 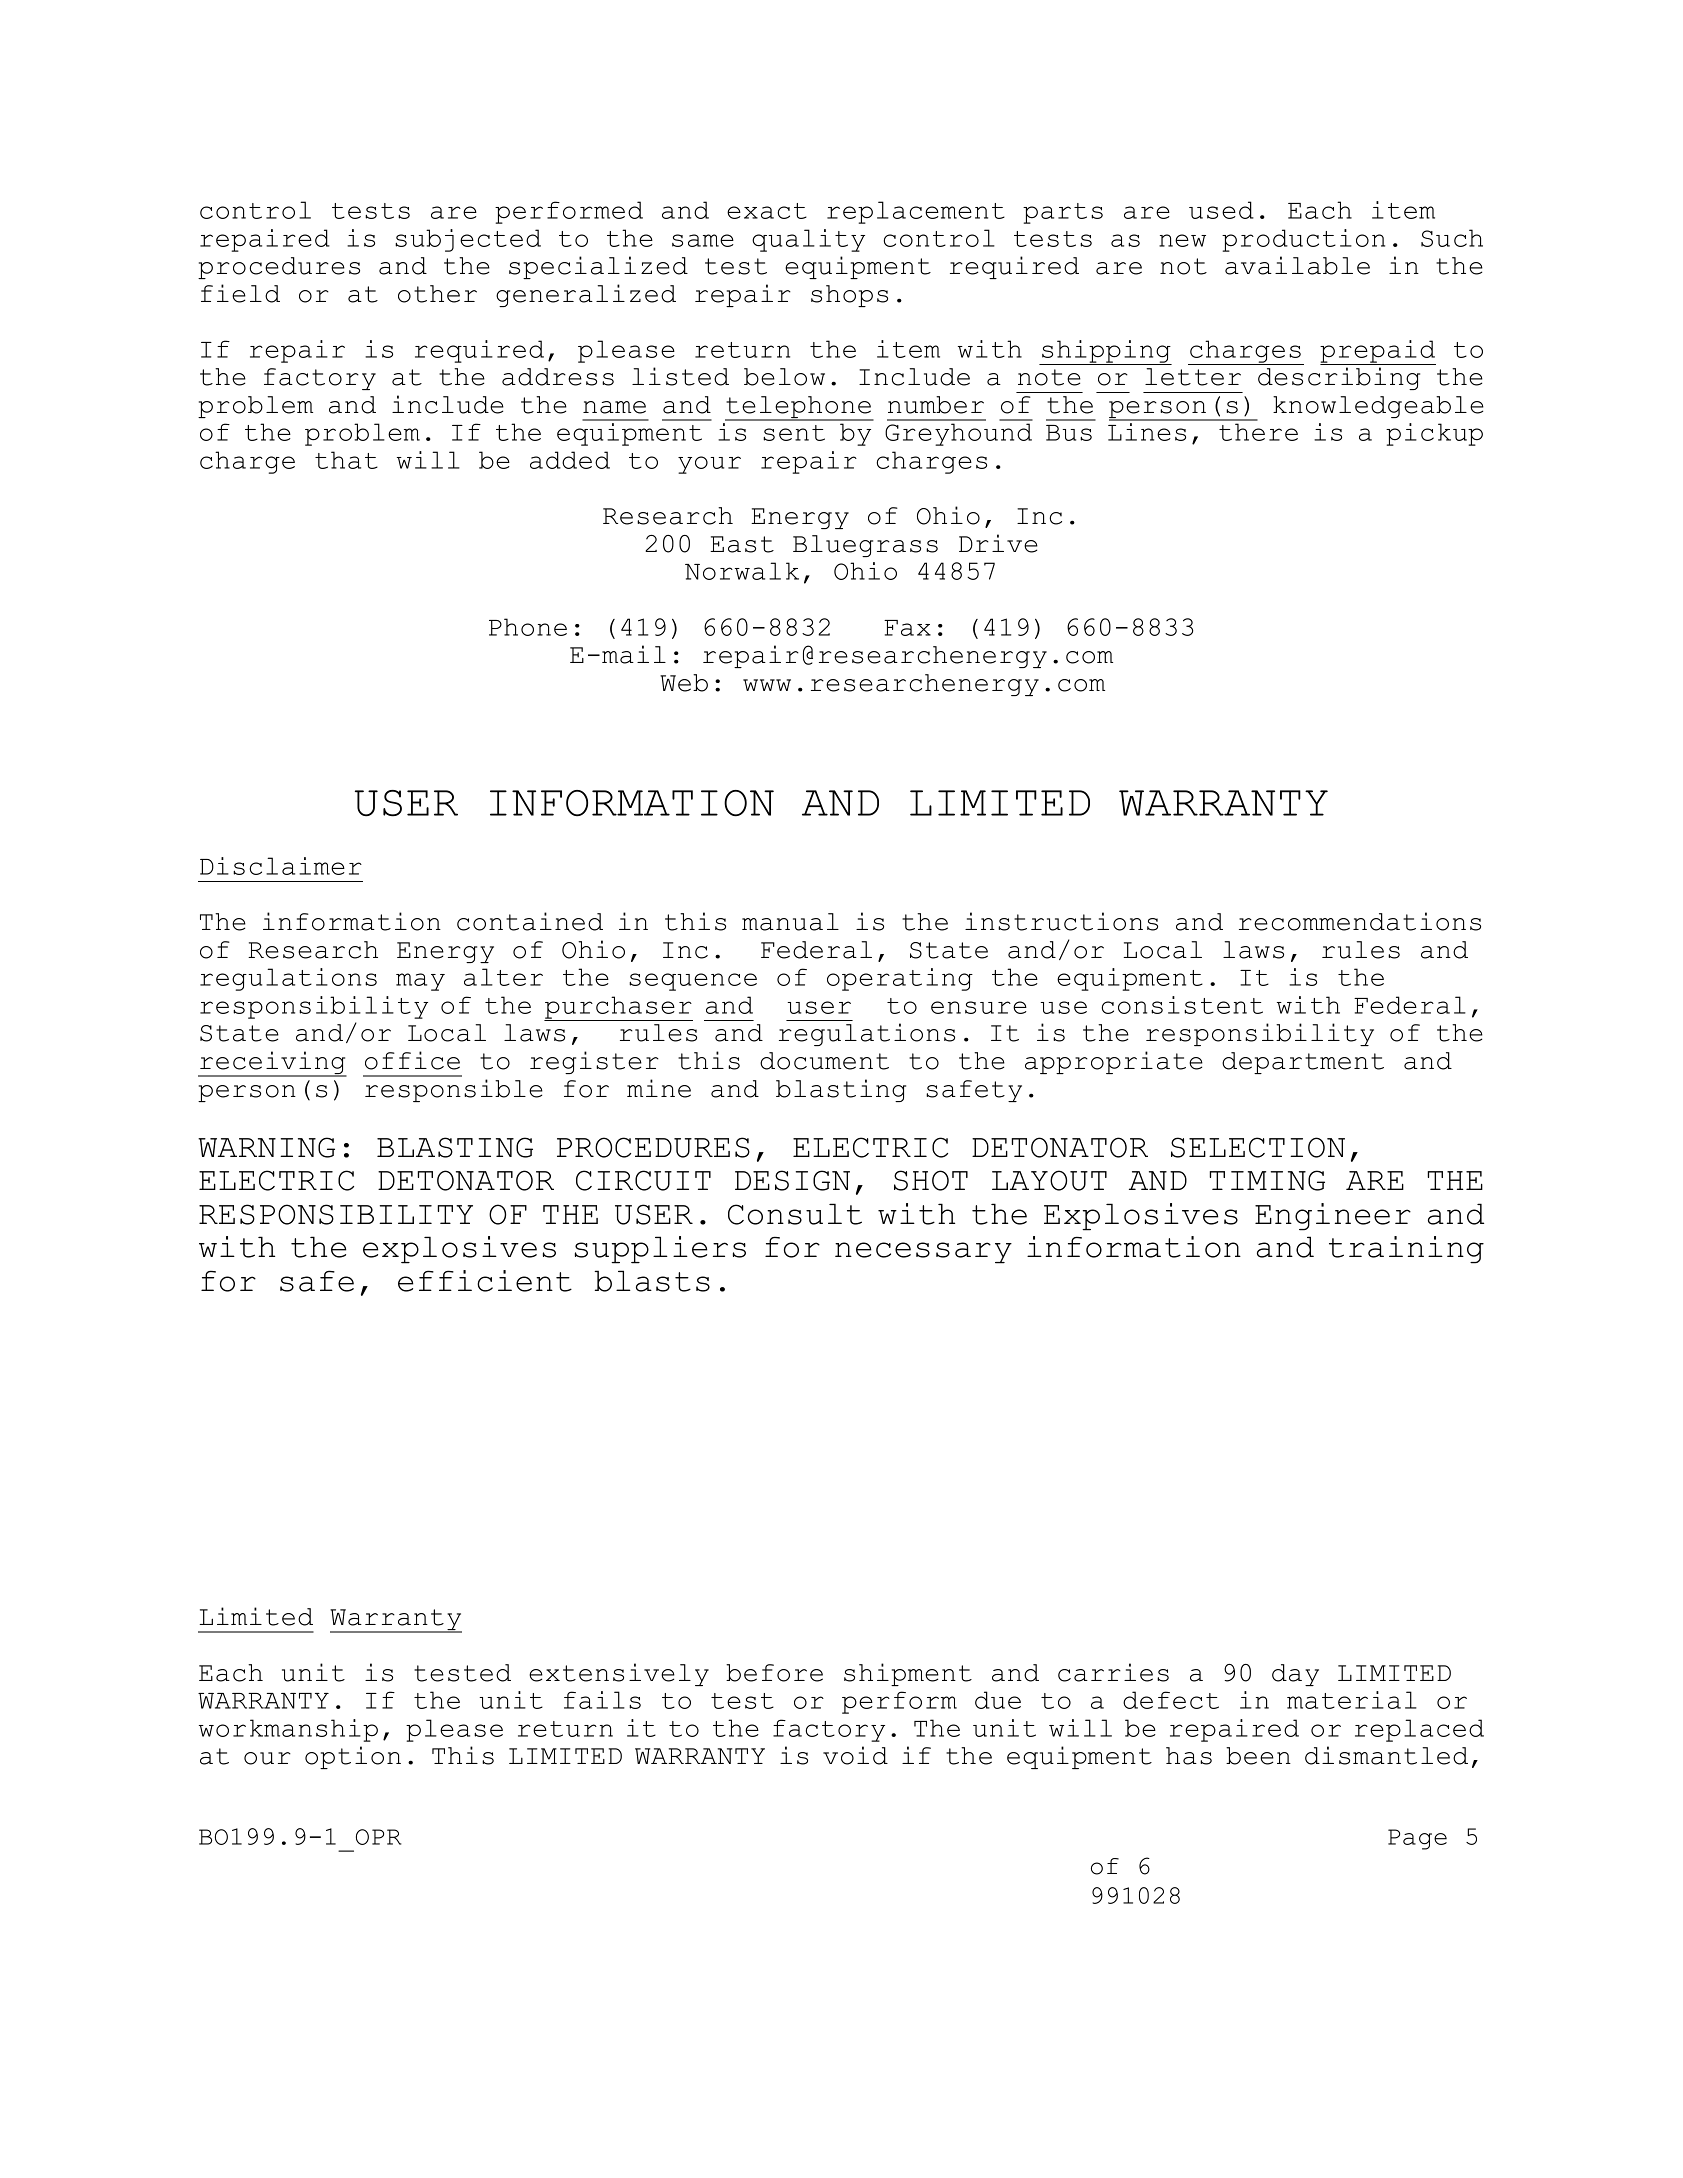 What do you see at coordinates (1297, 265) in the document?
I see `available` at bounding box center [1297, 265].
